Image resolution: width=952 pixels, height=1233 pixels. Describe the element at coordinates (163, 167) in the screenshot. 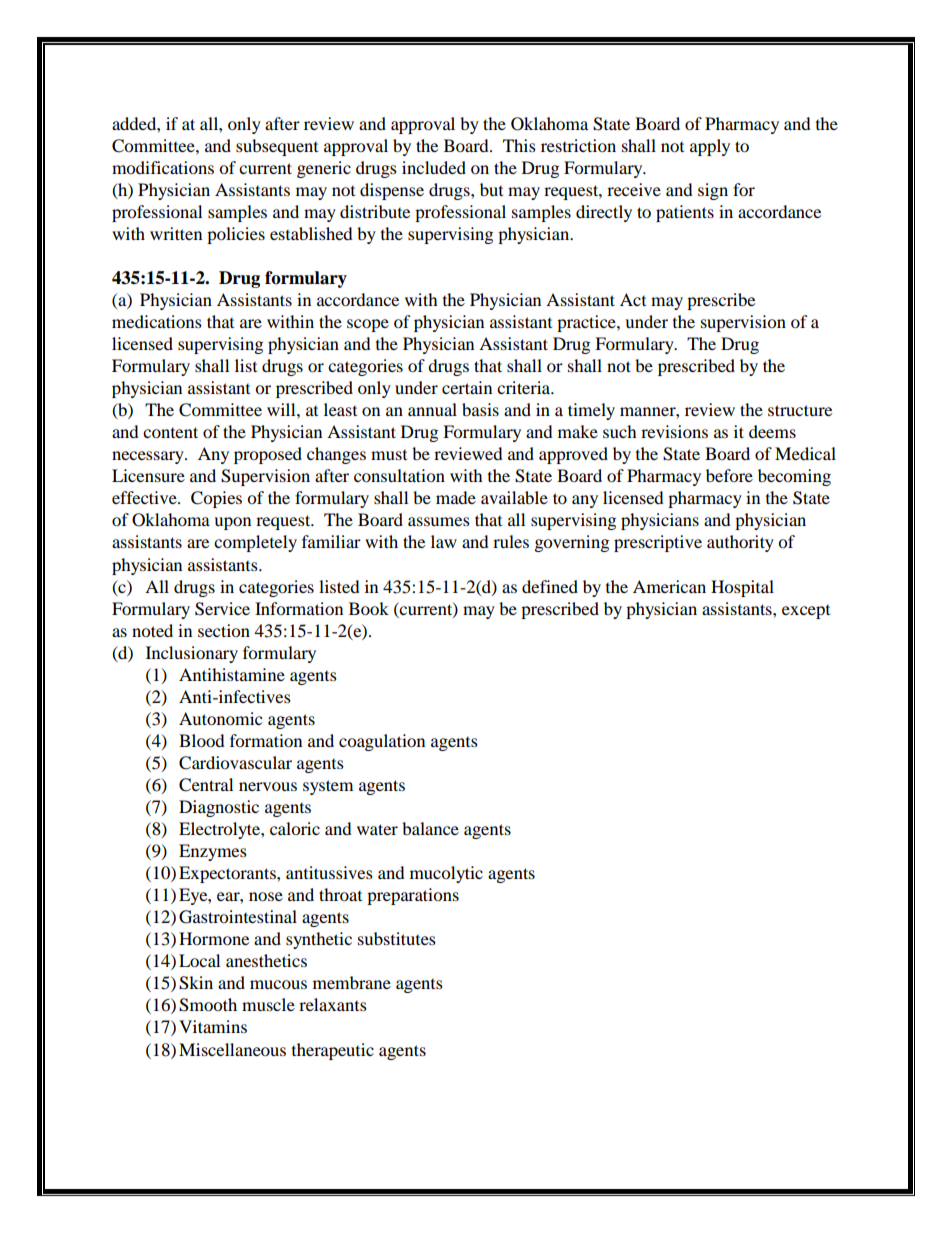

I see `modifications` at that location.
